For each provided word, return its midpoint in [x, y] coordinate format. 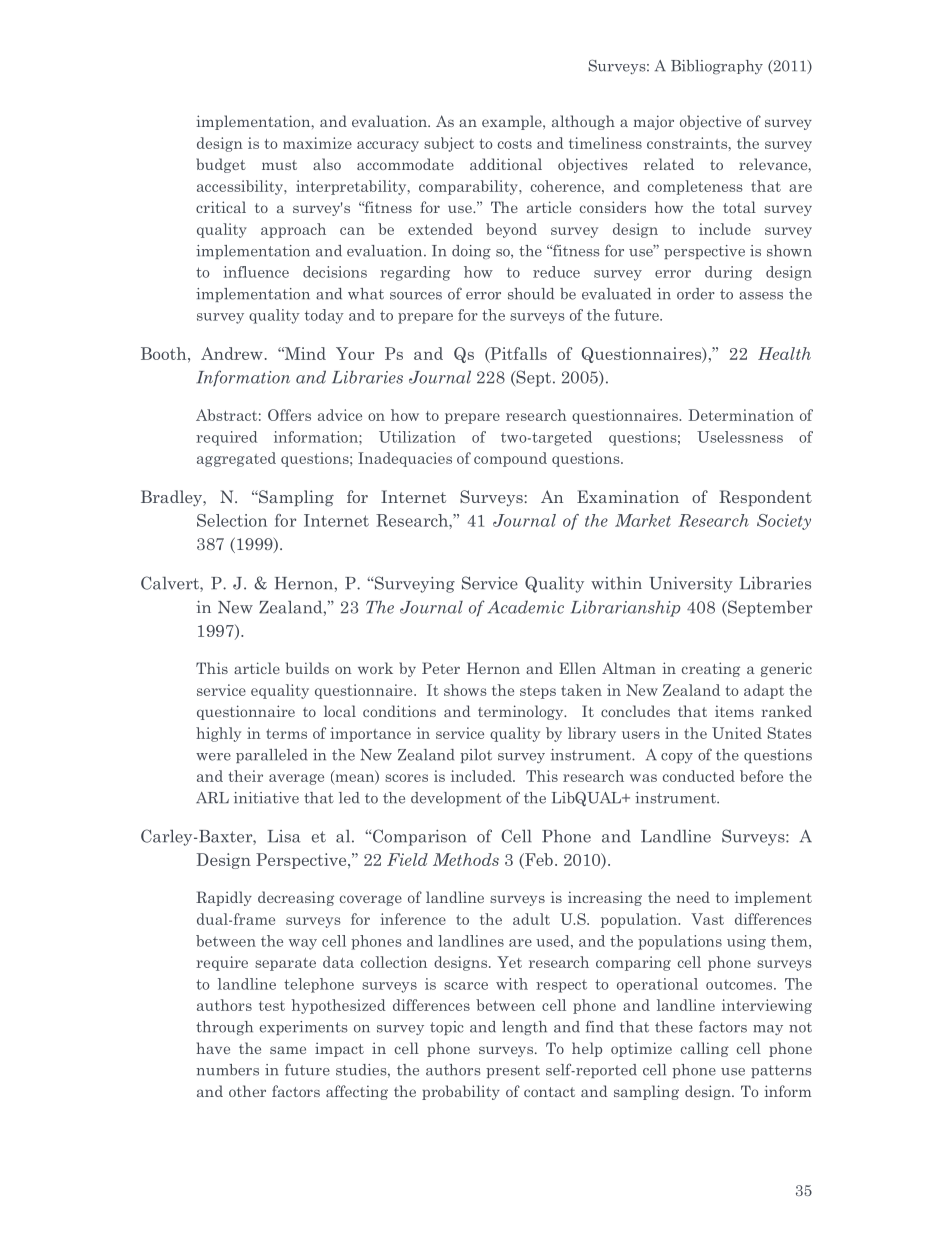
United [737, 733]
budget [221, 165]
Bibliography [717, 67]
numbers [228, 1070]
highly [218, 734]
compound [510, 459]
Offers [289, 415]
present [513, 1071]
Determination [741, 415]
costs [515, 144]
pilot [476, 756]
